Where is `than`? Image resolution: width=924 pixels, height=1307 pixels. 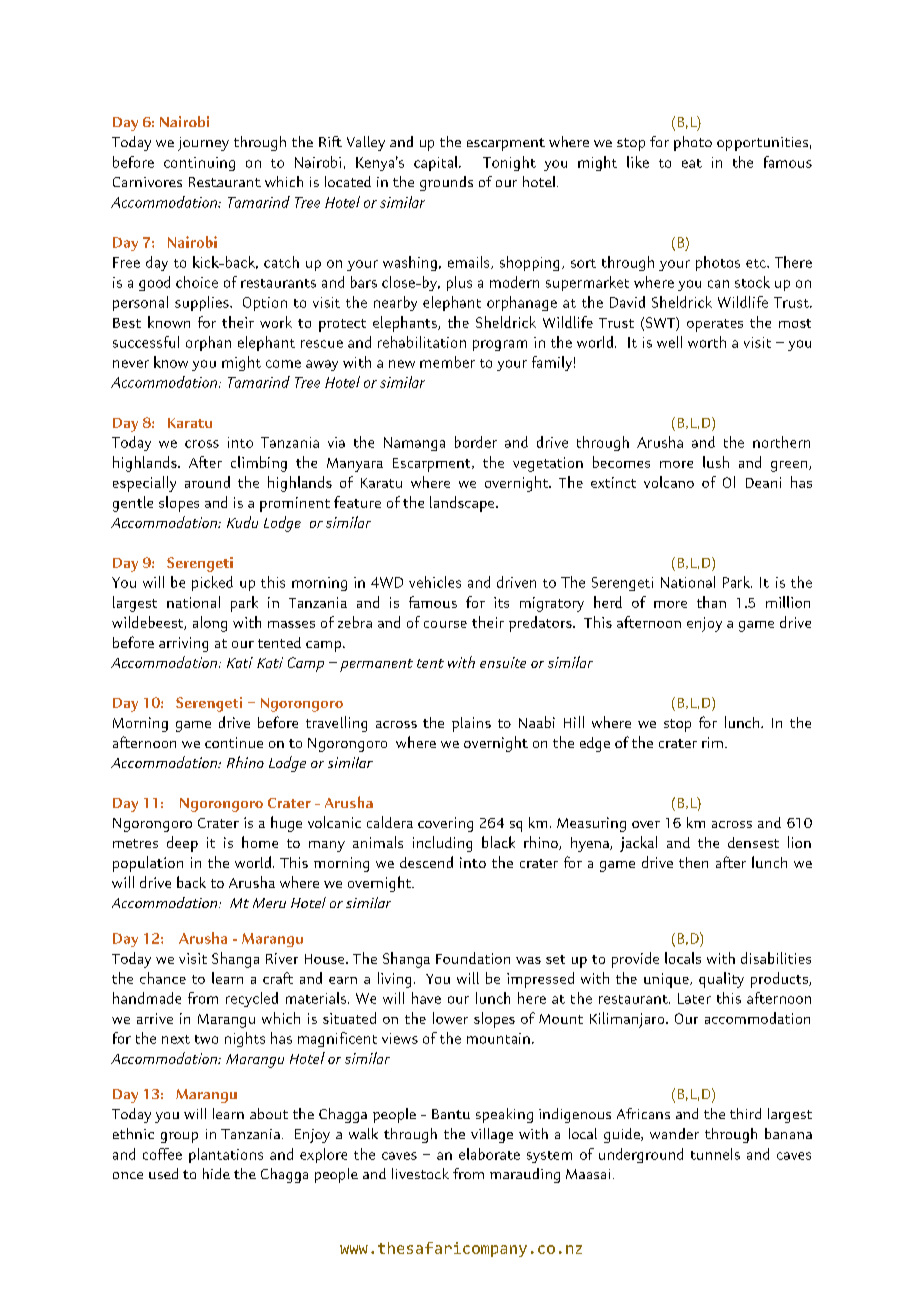
than is located at coordinates (711, 602).
